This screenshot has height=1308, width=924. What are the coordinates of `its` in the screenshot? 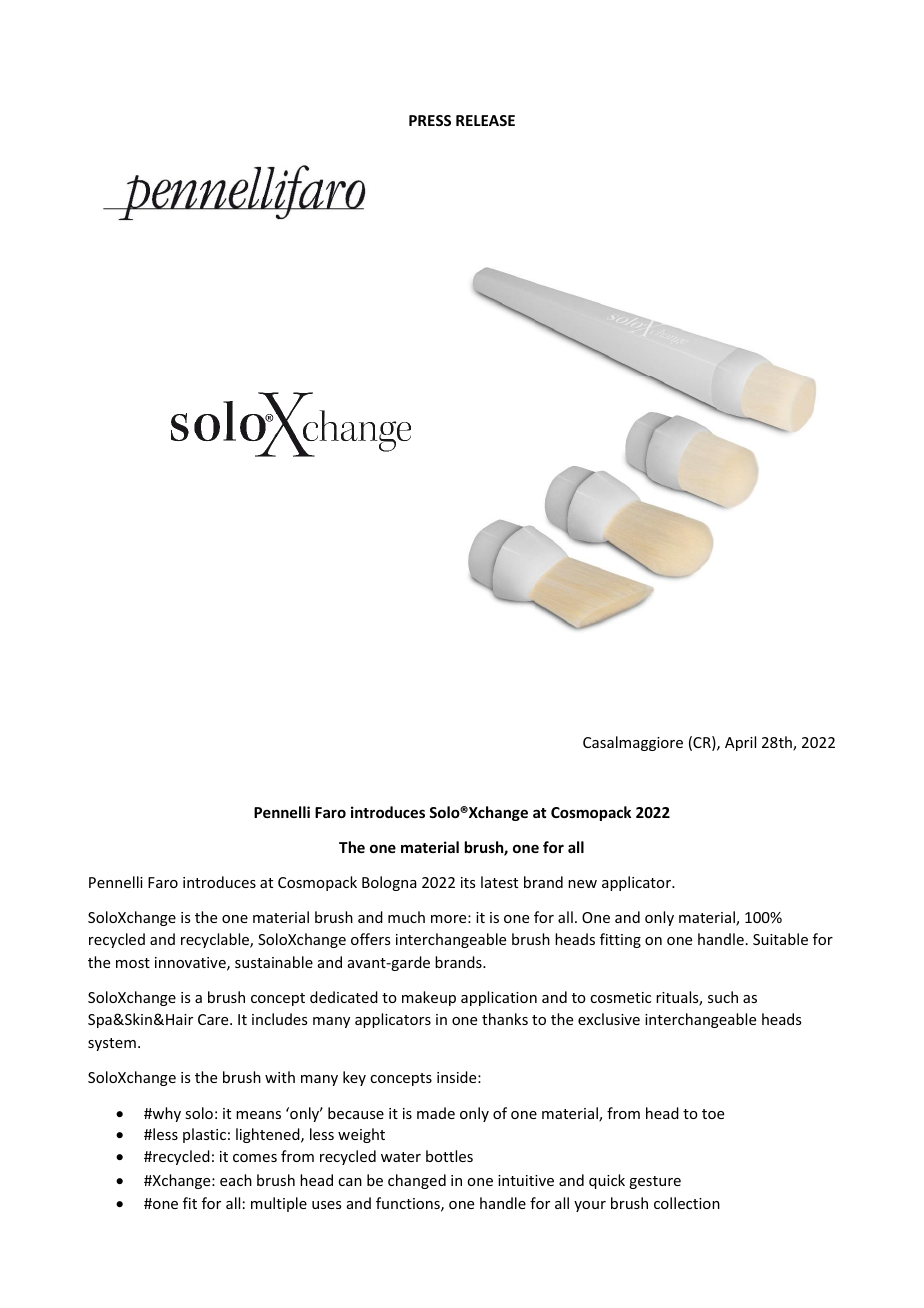 It's located at (468, 882).
